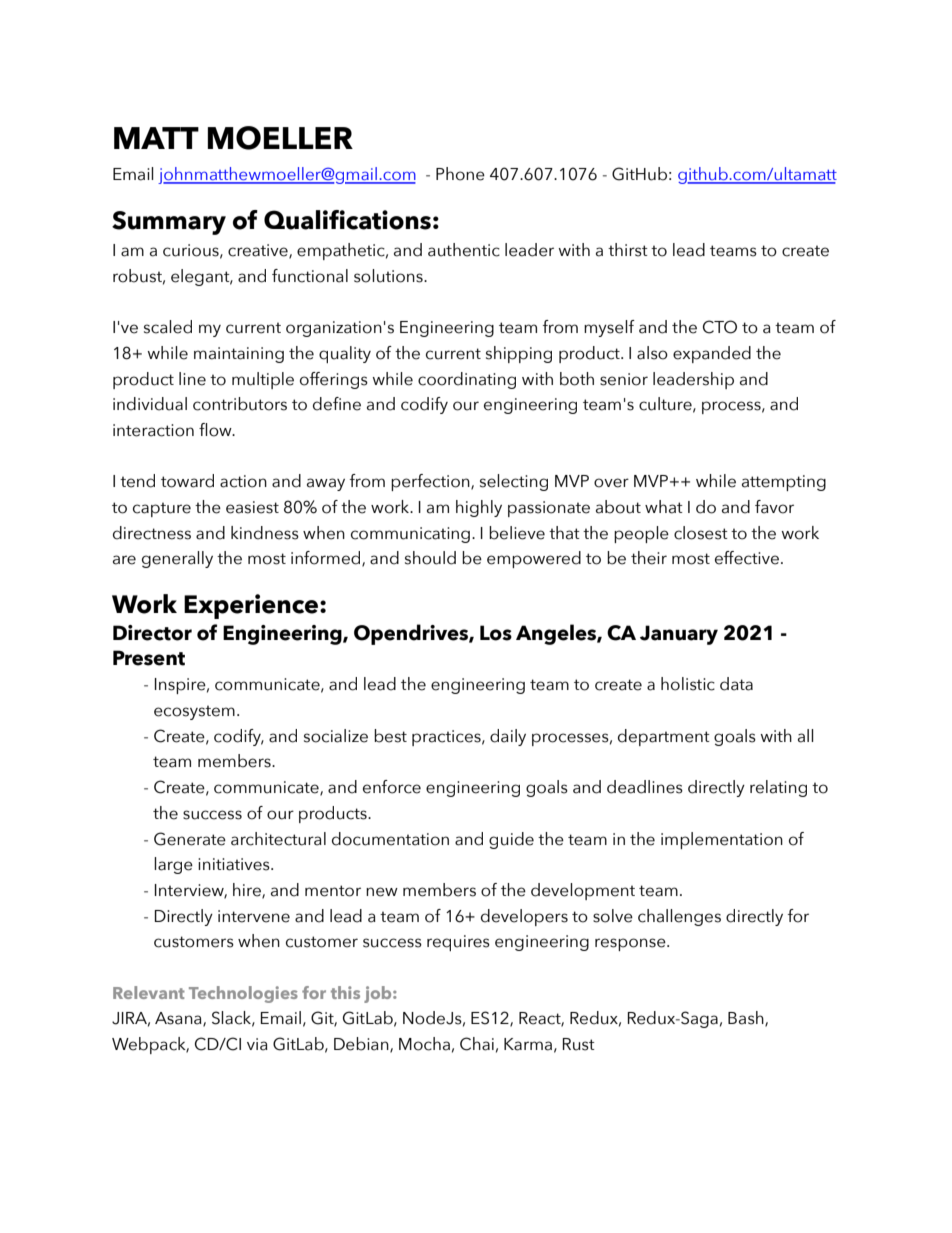 The height and width of the screenshot is (1233, 952). What do you see at coordinates (169, 223) in the screenshot?
I see `Summary` at bounding box center [169, 223].
